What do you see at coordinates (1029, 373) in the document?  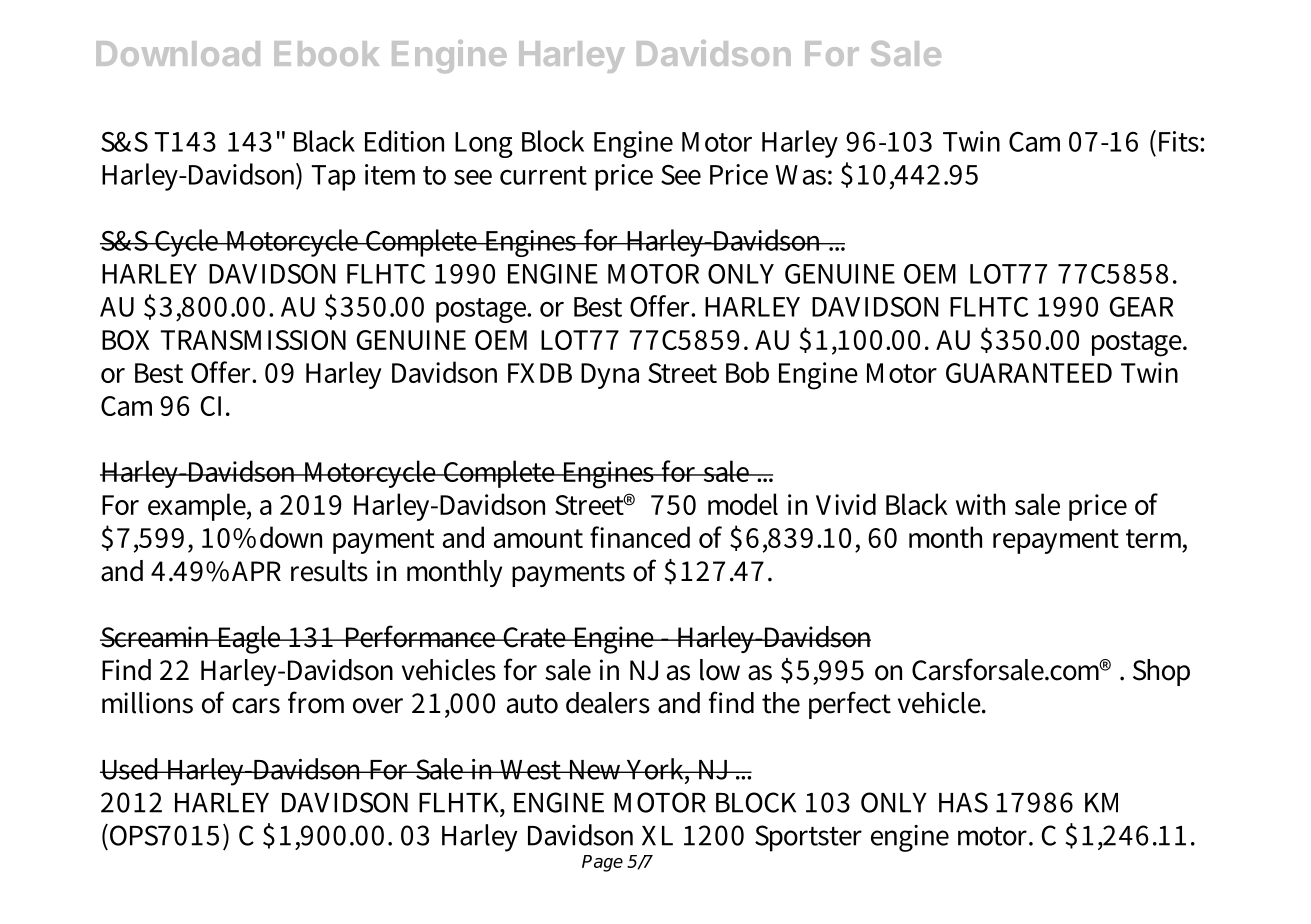 I see `GUARANTEED` at bounding box center [1029, 373].
